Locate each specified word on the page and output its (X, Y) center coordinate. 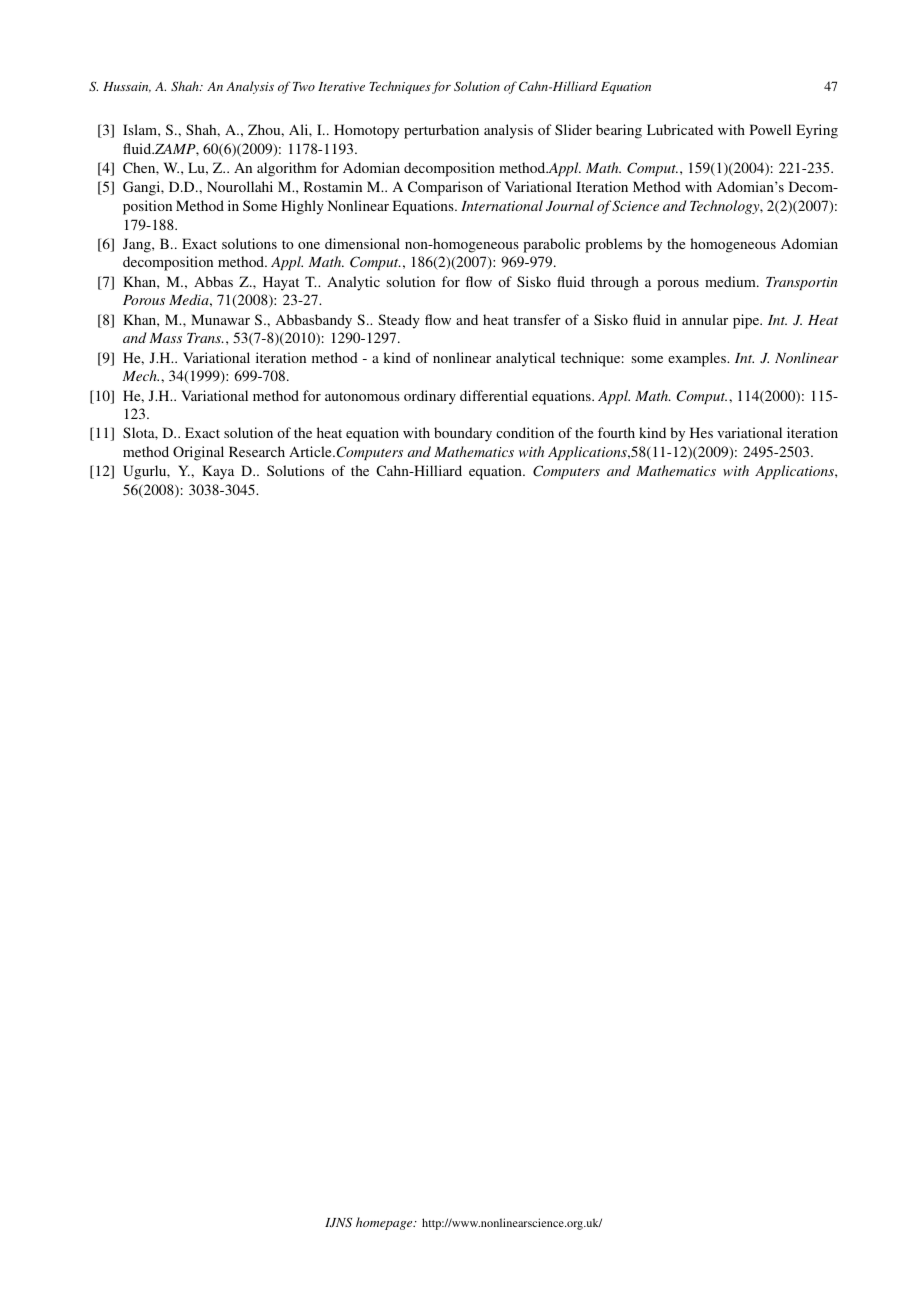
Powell (770, 129)
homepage (385, 1223)
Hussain (127, 87)
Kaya (218, 472)
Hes (701, 432)
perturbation (441, 131)
